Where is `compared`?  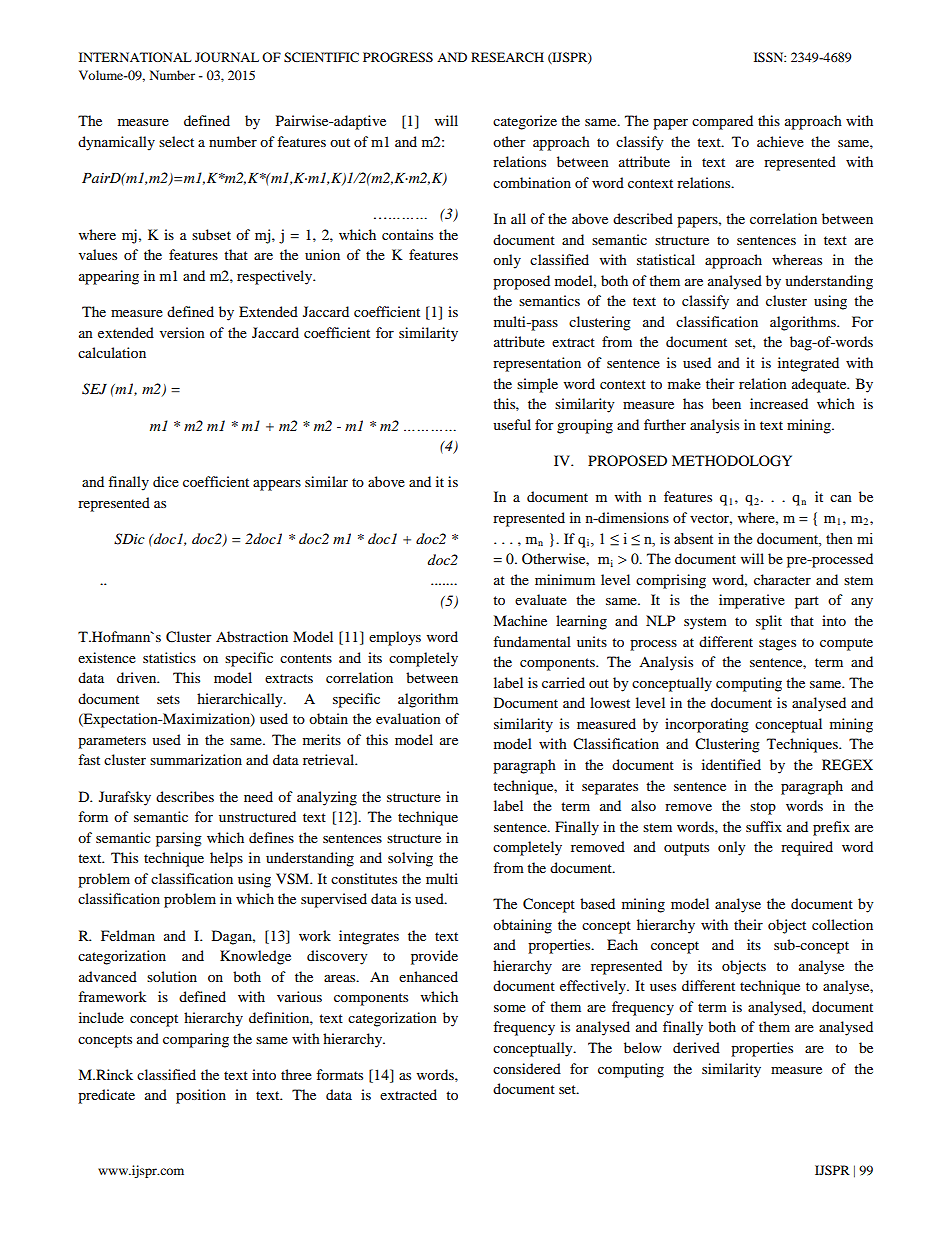
compared is located at coordinates (722, 122).
